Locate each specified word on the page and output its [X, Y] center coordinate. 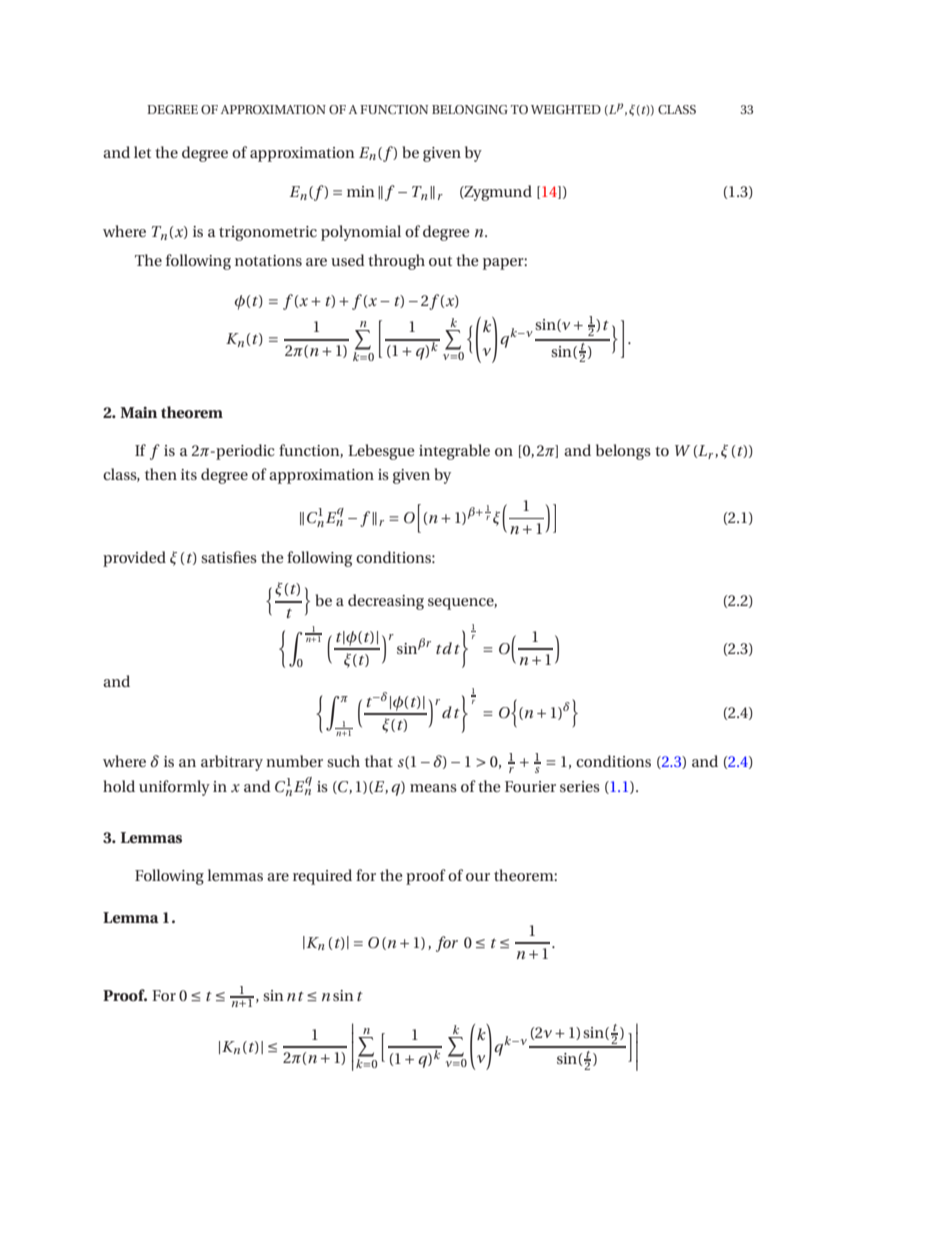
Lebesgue [381, 452]
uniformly [174, 788]
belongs [623, 452]
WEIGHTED [566, 109]
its [189, 474]
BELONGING [470, 109]
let [142, 152]
